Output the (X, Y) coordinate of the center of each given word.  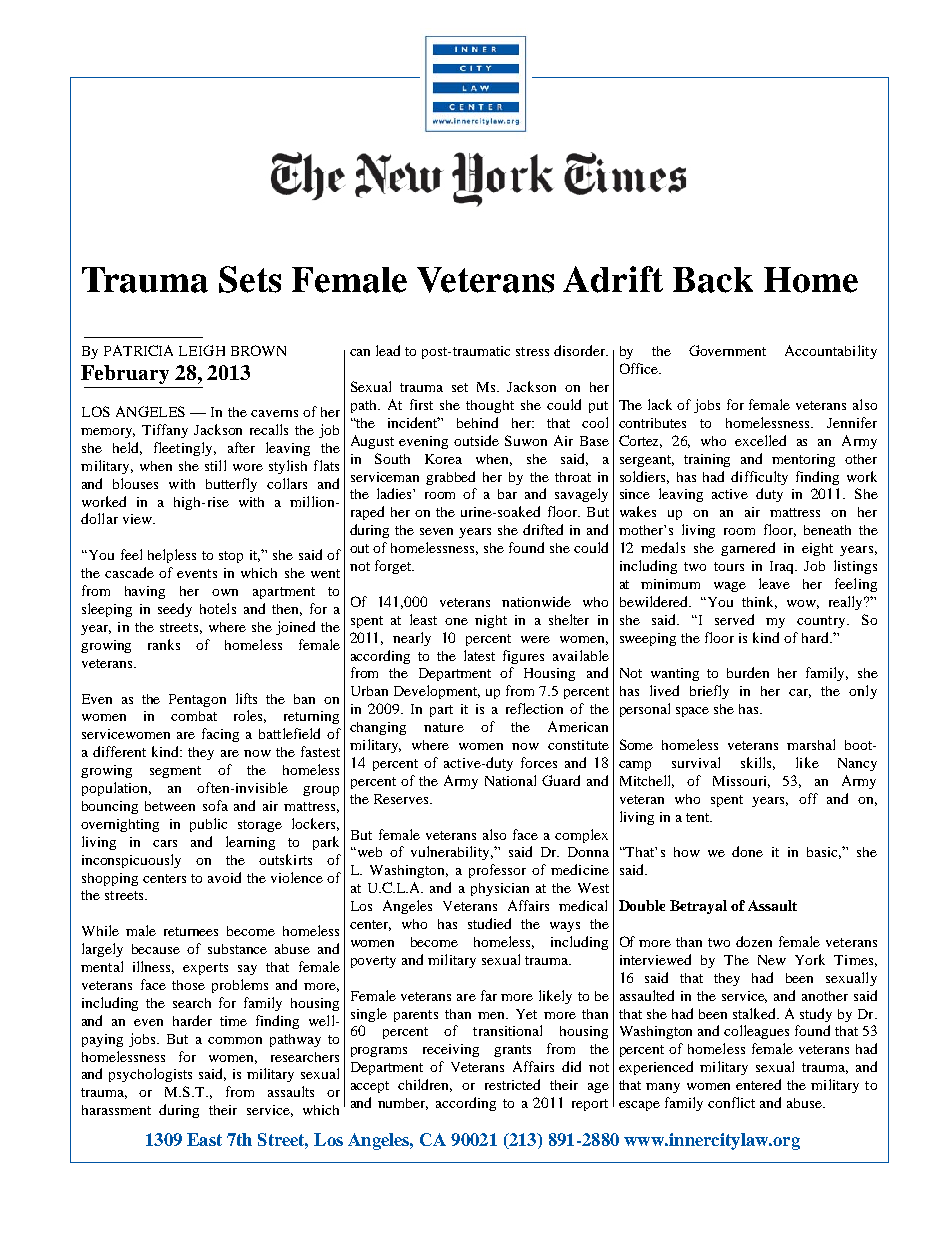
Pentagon (197, 700)
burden (748, 672)
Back (713, 280)
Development (437, 692)
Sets (250, 279)
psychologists (150, 1075)
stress (532, 351)
